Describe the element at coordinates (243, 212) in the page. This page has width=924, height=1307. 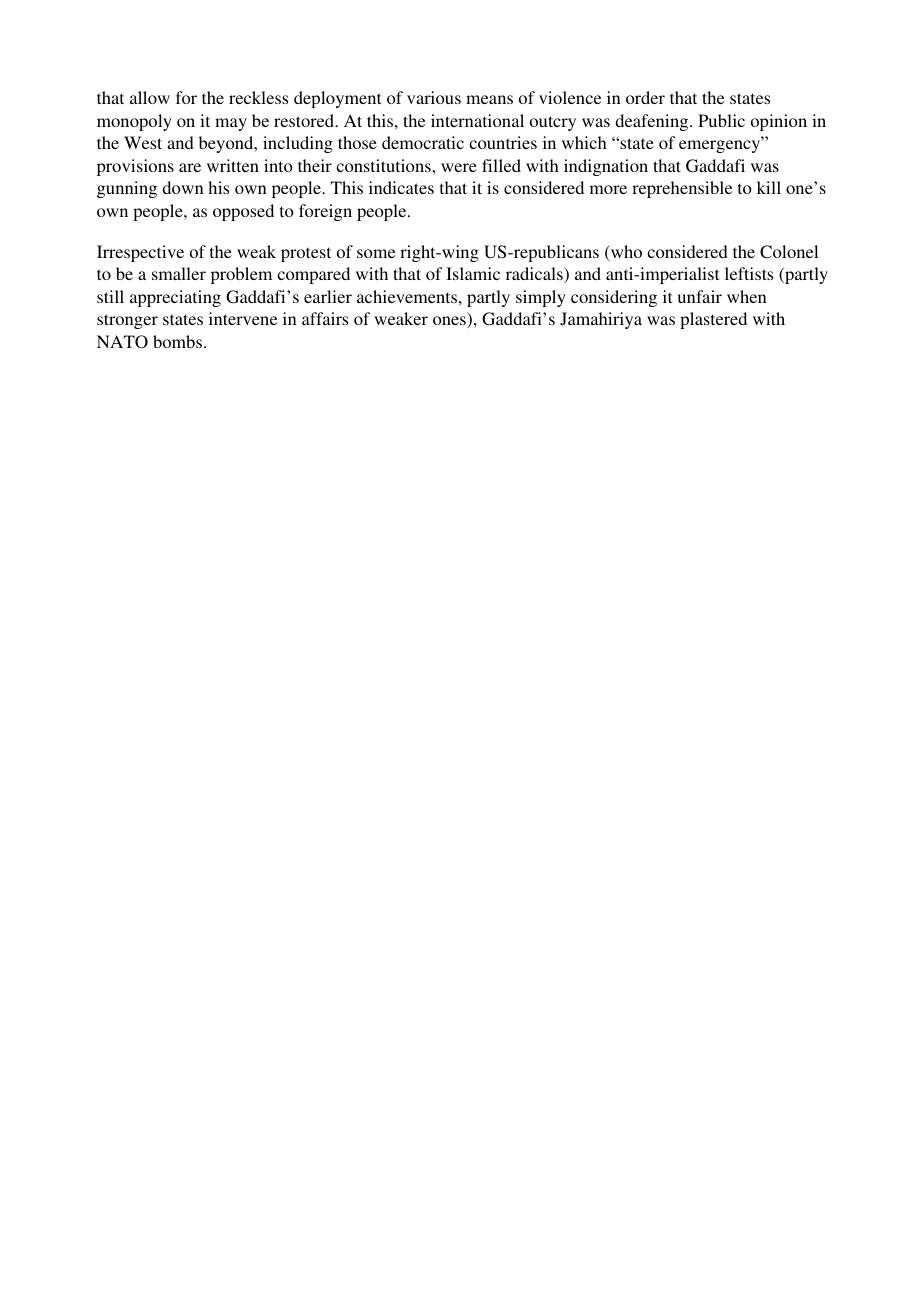
I see `opposed` at that location.
